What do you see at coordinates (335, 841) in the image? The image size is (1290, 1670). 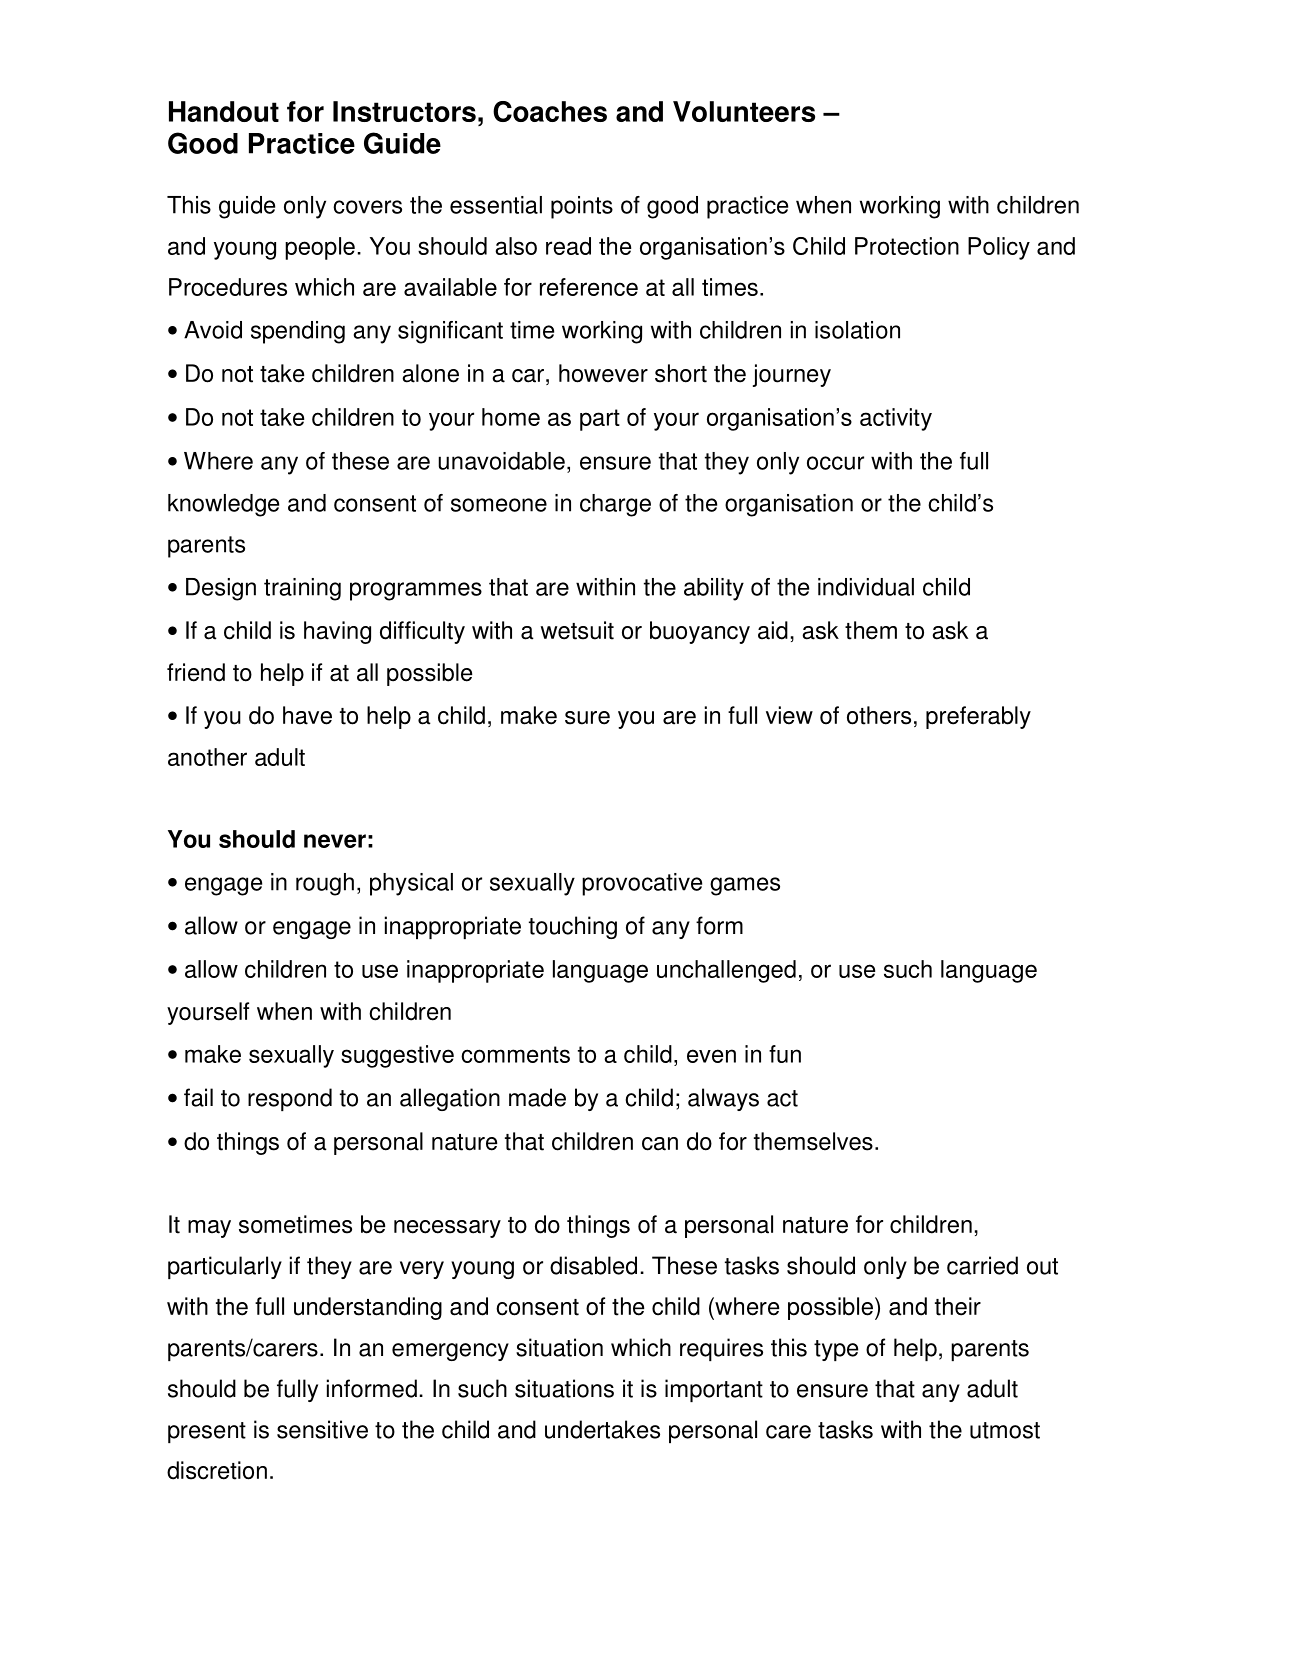 I see `never` at bounding box center [335, 841].
